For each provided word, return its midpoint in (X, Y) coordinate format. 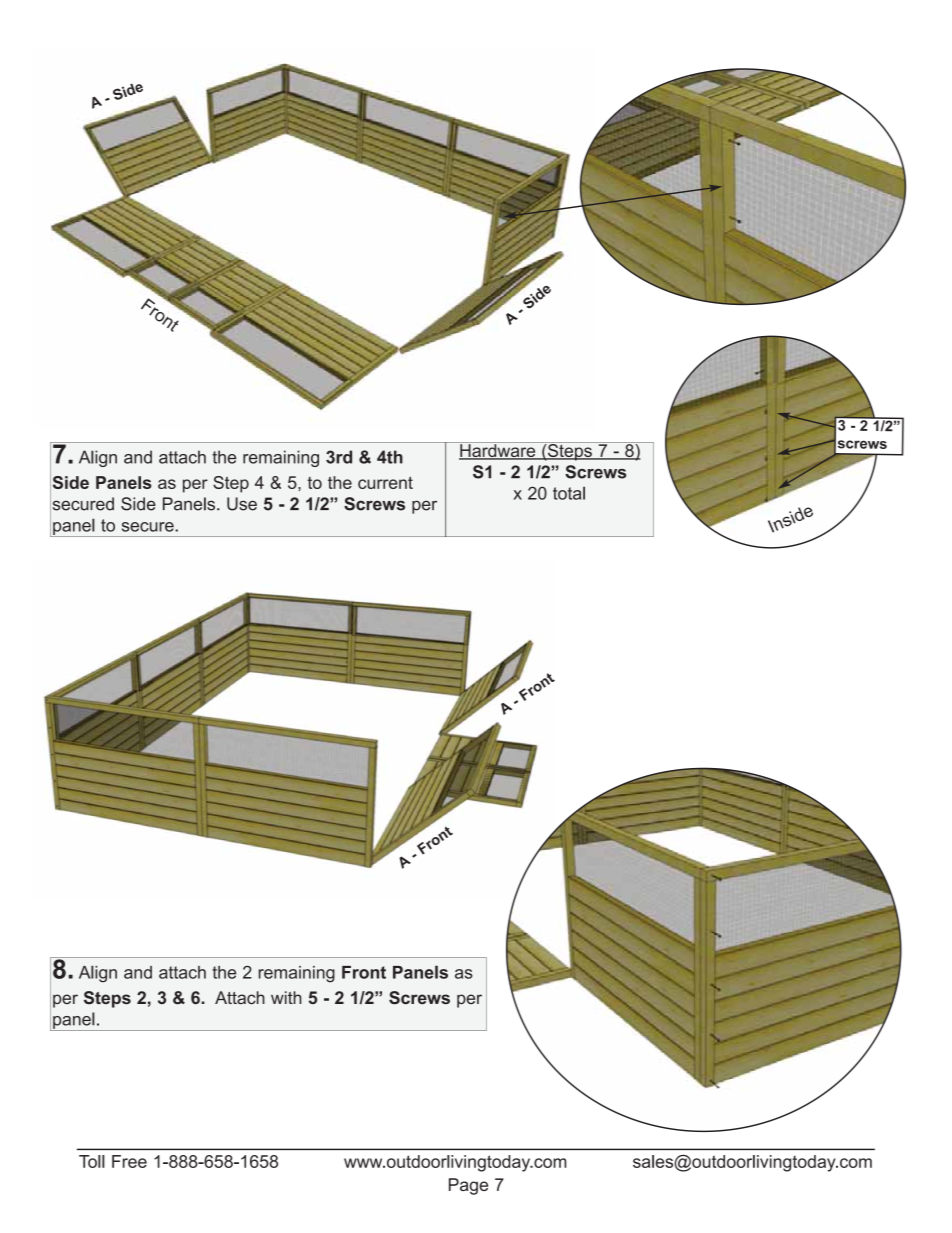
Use (242, 504)
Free (129, 1161)
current (385, 482)
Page (468, 1186)
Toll (92, 1161)
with (286, 997)
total (569, 493)
